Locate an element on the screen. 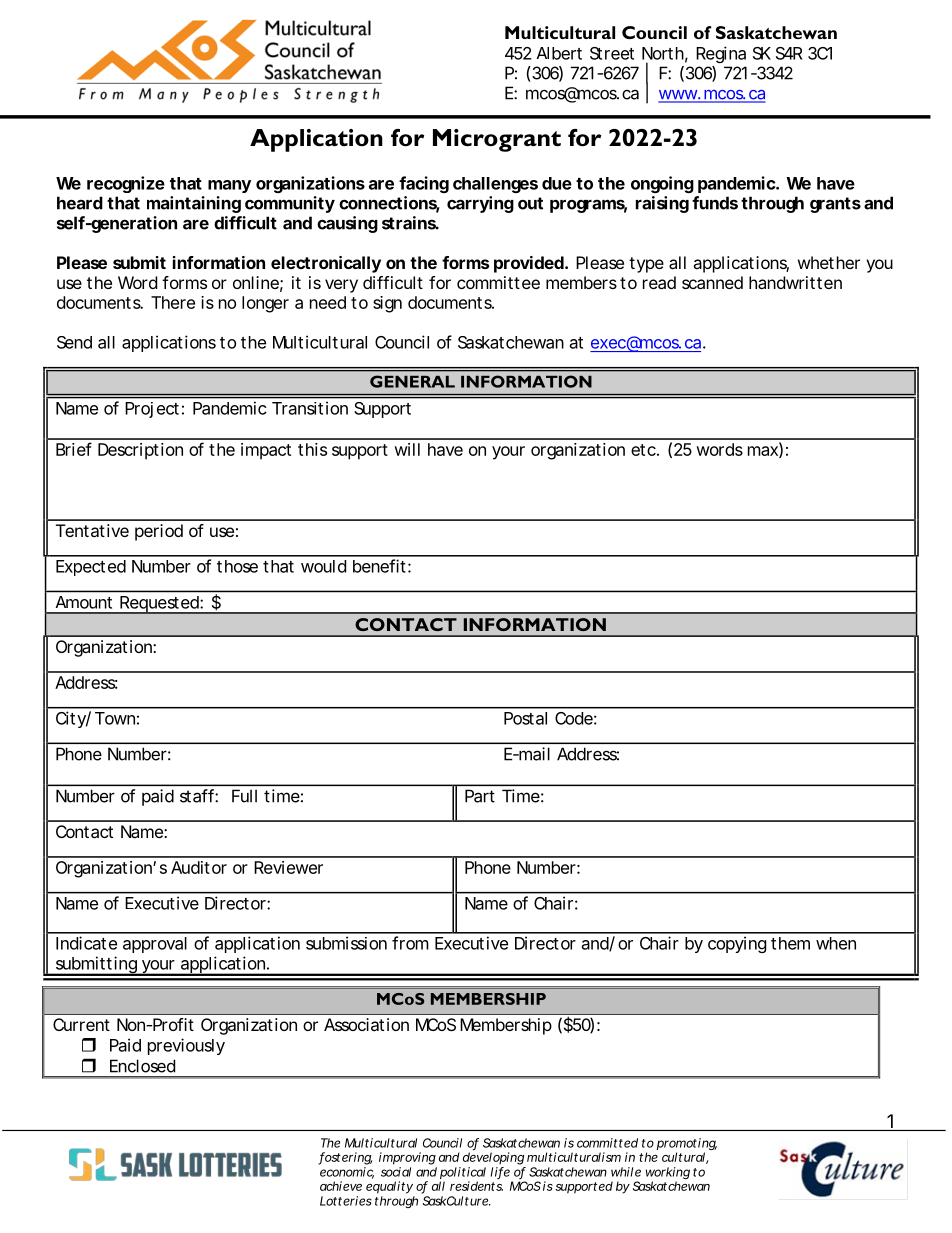 The image size is (952, 1233). max is located at coordinates (763, 451).
